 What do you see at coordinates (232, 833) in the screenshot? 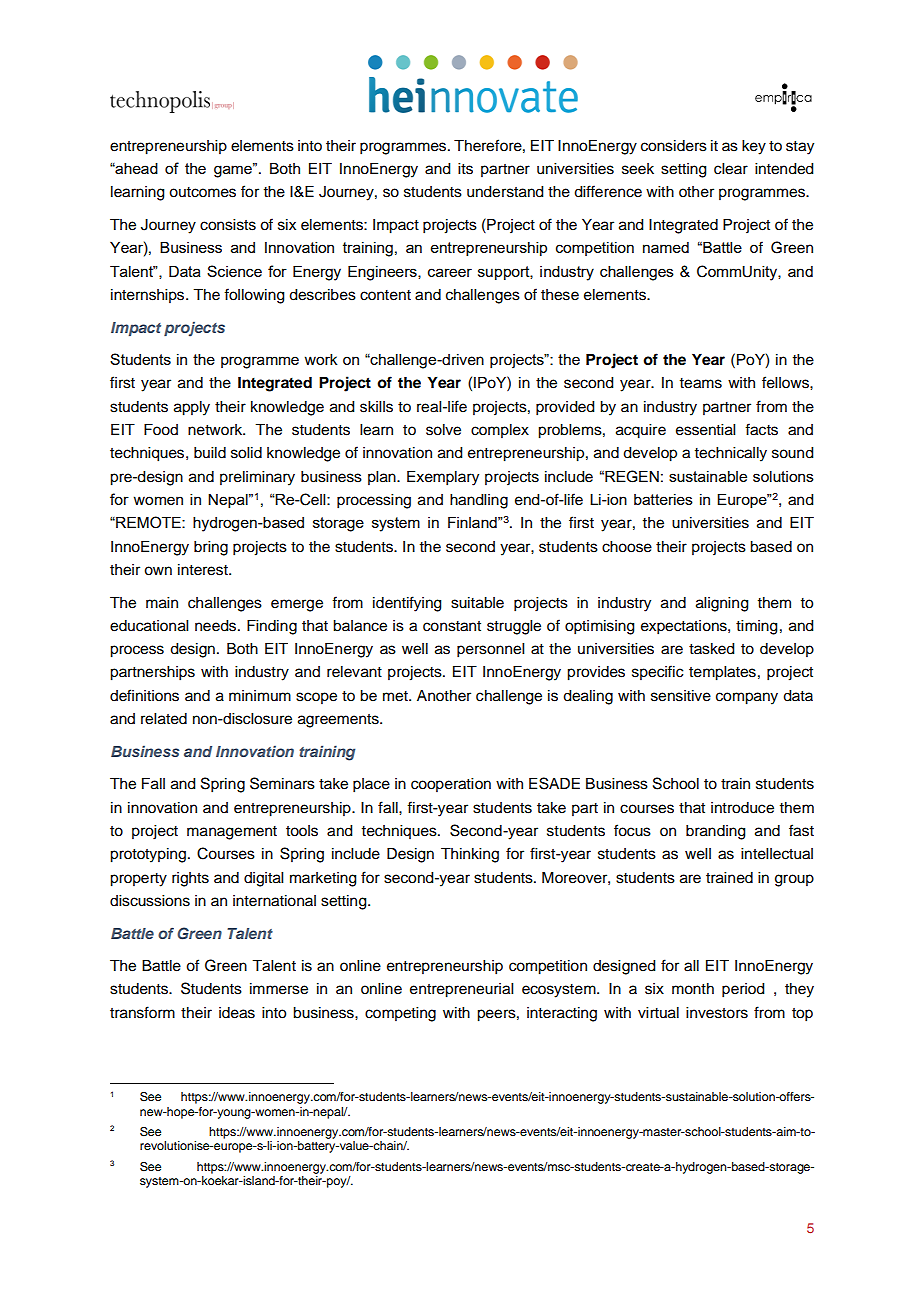
I see `management` at bounding box center [232, 833].
